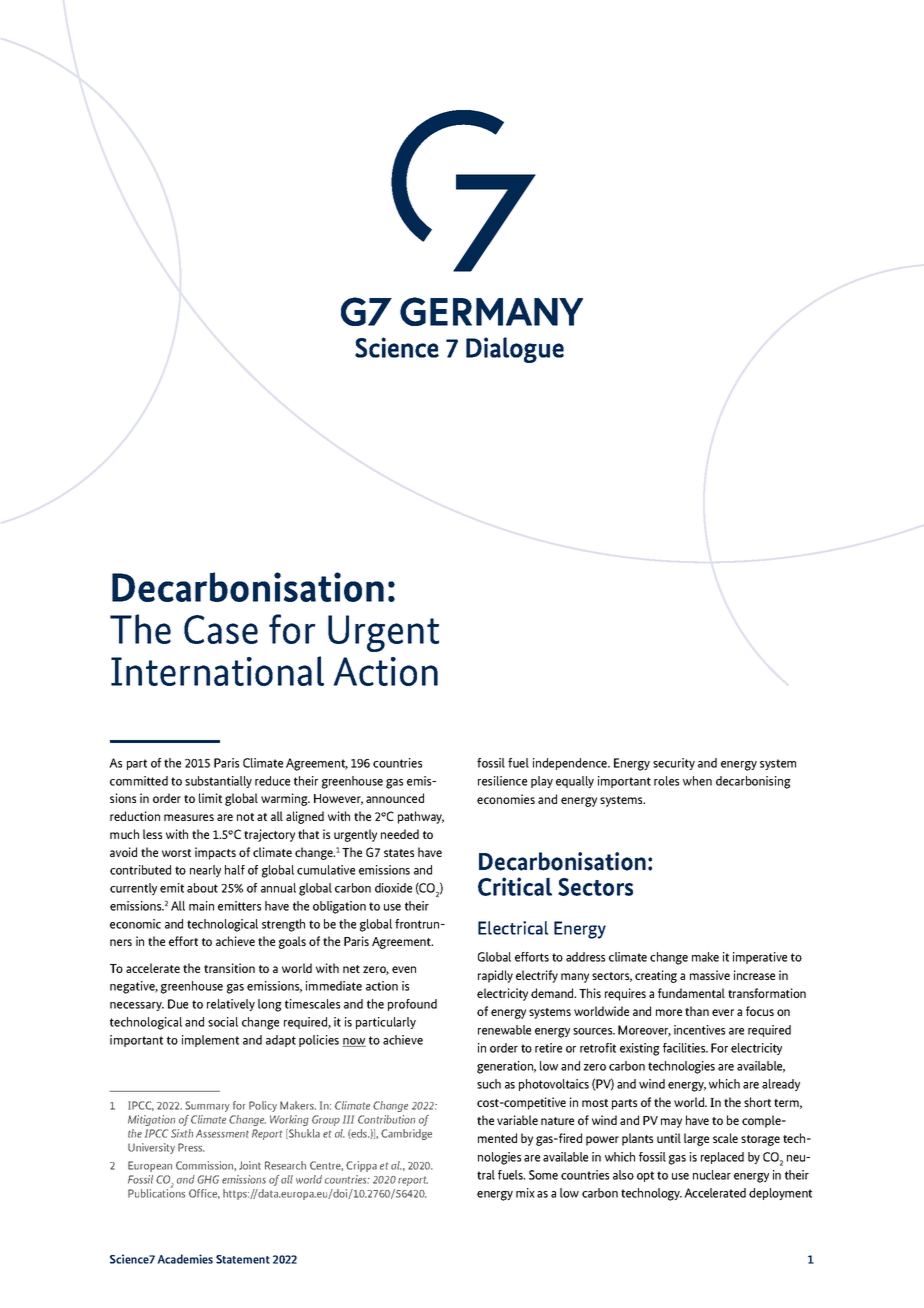 The height and width of the screenshot is (1308, 924). Describe the element at coordinates (674, 764) in the screenshot. I see `security` at that location.
